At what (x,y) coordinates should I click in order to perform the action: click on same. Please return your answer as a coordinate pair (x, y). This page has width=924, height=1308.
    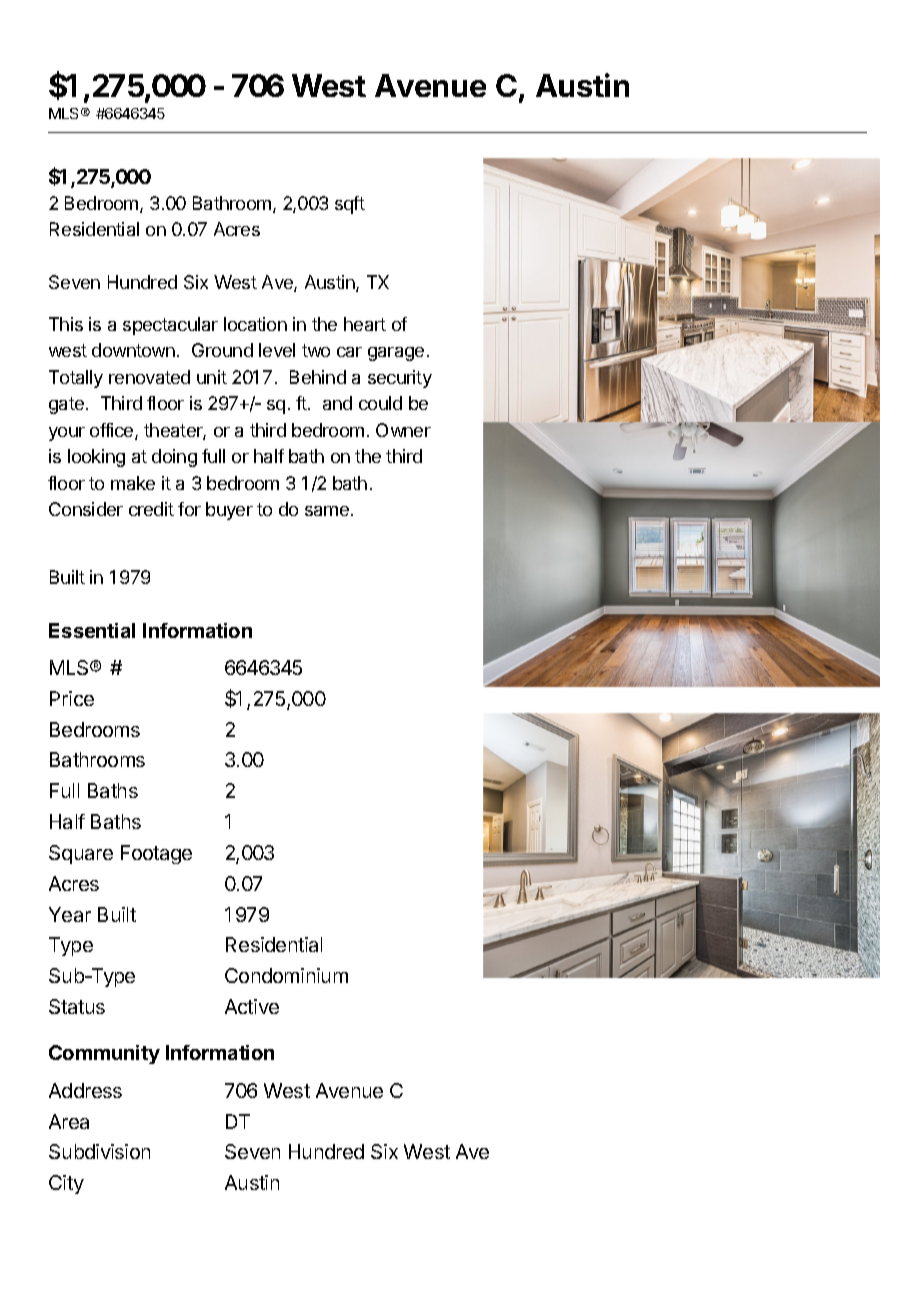
    Looking at the image, I should click on (327, 511).
